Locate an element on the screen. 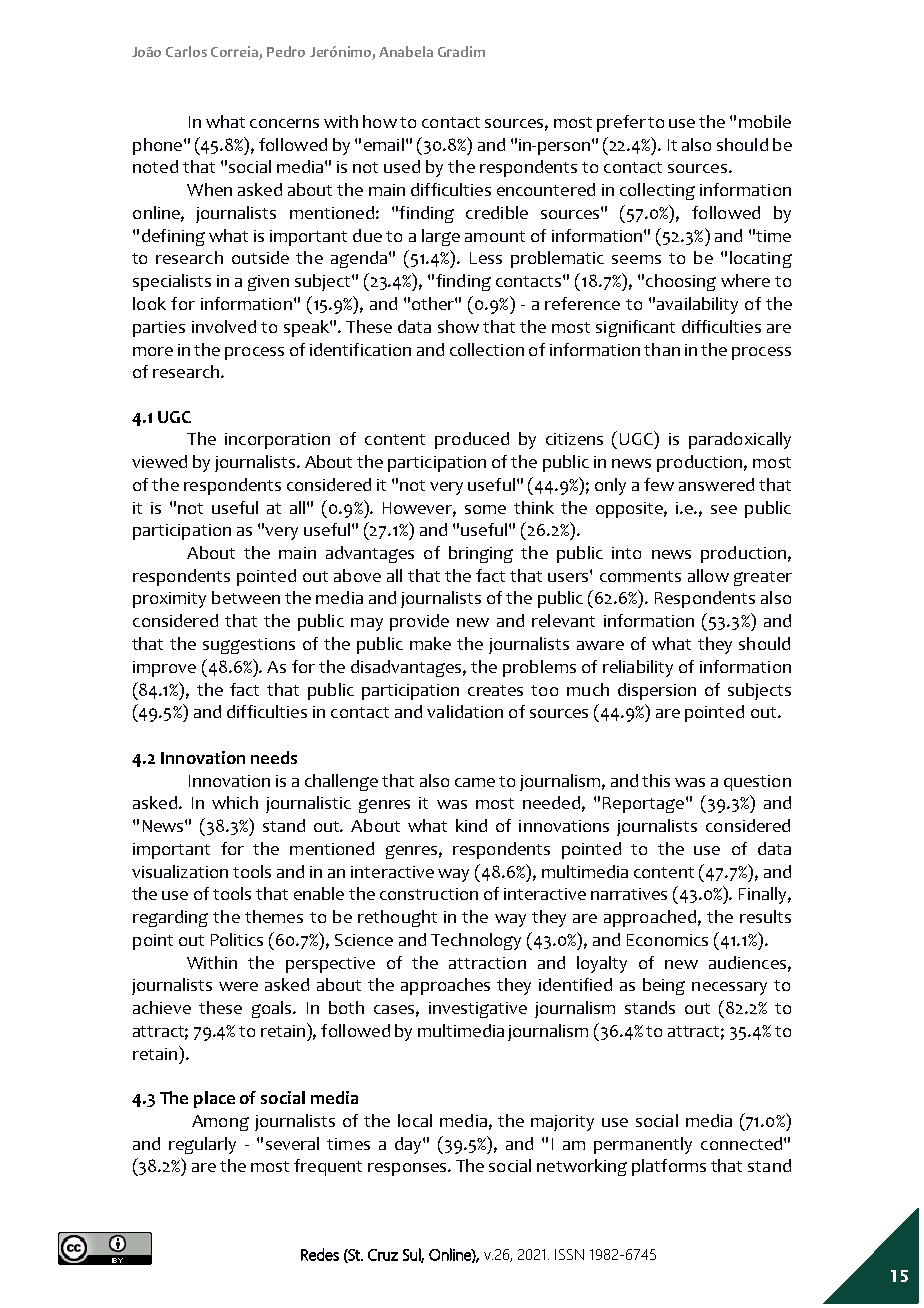  prefer is located at coordinates (621, 123).
